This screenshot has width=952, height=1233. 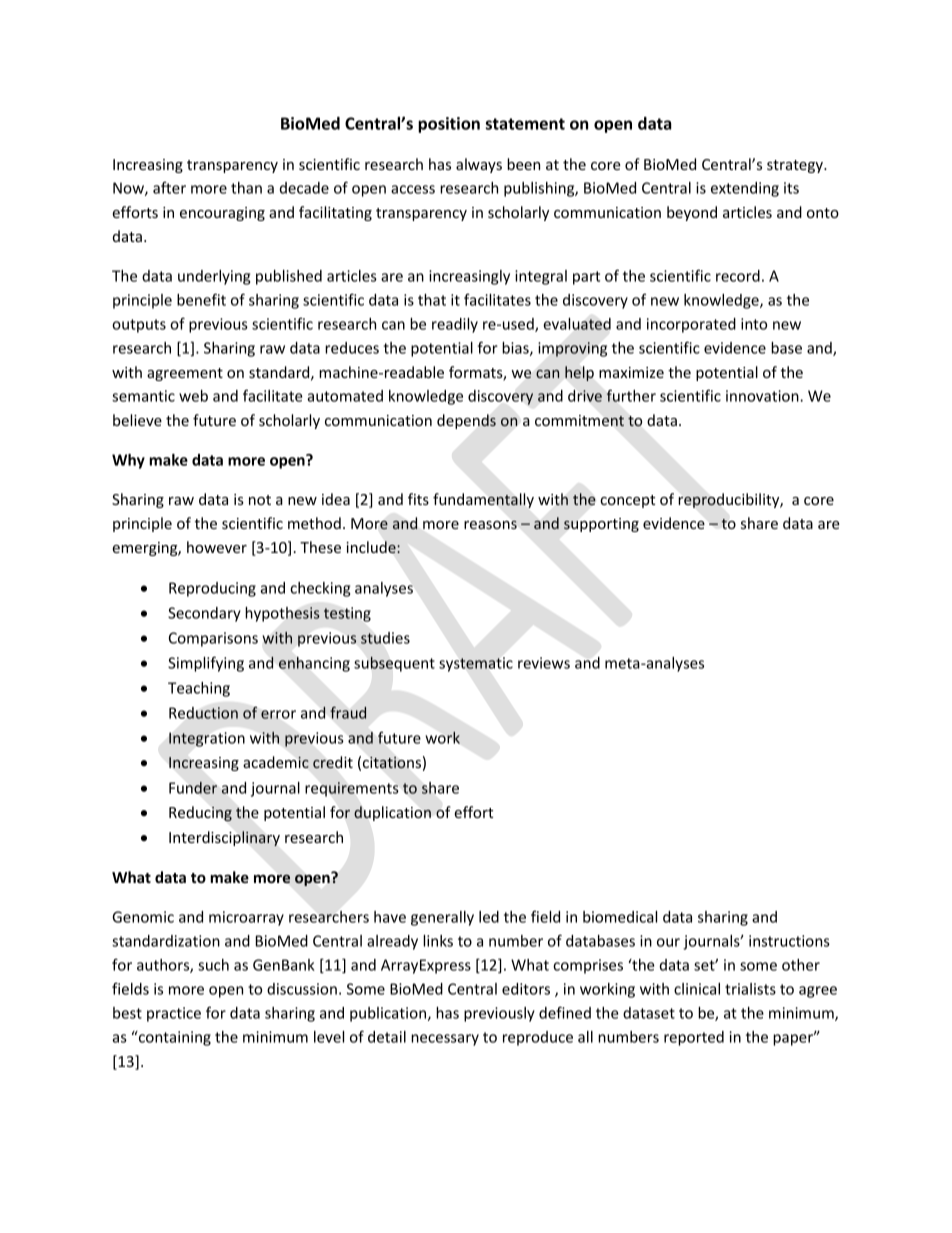 I want to click on systematic, so click(x=476, y=664).
